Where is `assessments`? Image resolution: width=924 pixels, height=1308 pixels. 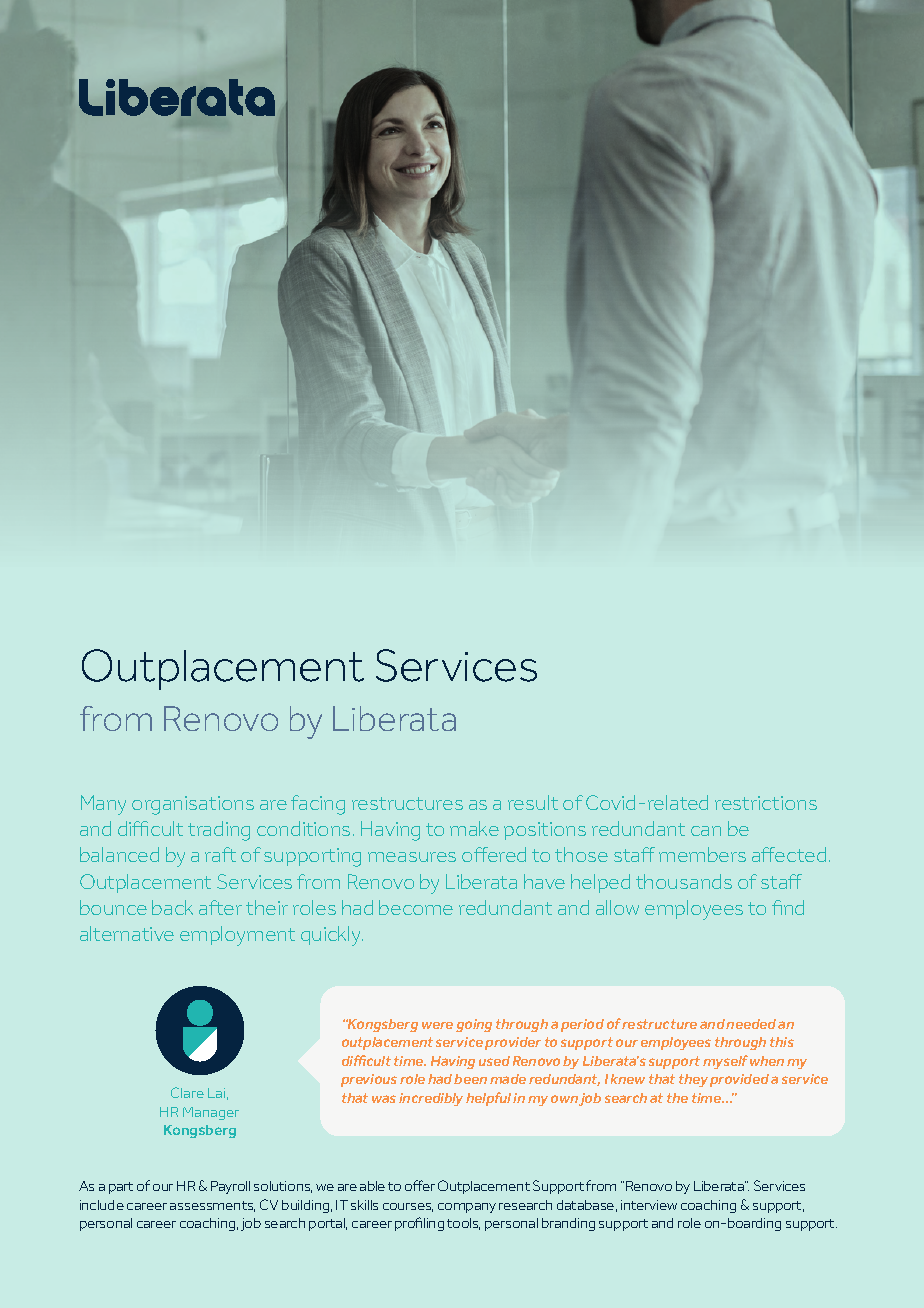
assessments is located at coordinates (212, 1206).
